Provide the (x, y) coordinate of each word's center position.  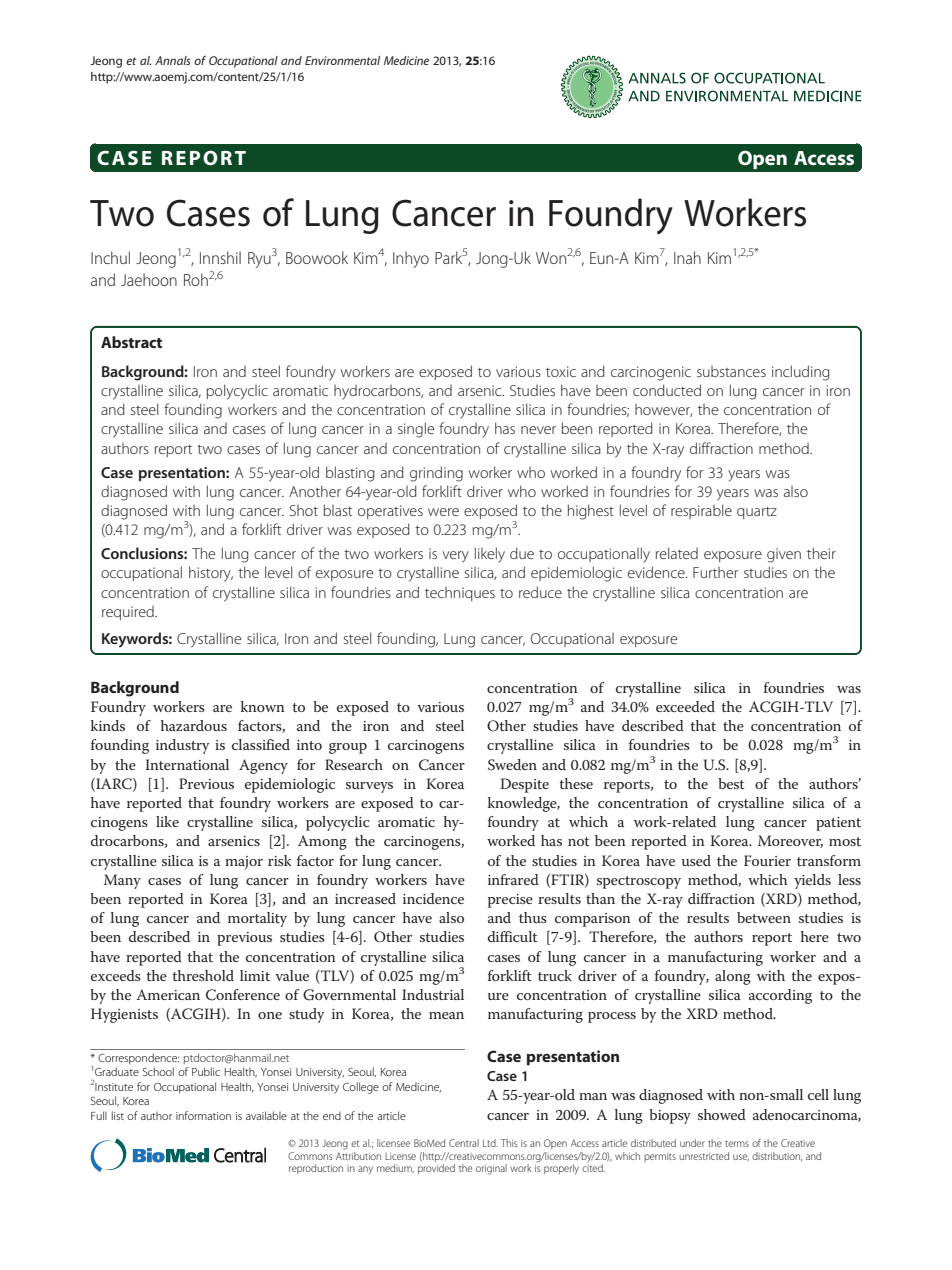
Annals (173, 60)
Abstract (131, 342)
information (203, 1115)
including (801, 373)
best (731, 783)
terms (737, 1143)
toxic (561, 371)
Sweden (512, 765)
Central (464, 1143)
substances (731, 371)
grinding (436, 474)
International (187, 764)
